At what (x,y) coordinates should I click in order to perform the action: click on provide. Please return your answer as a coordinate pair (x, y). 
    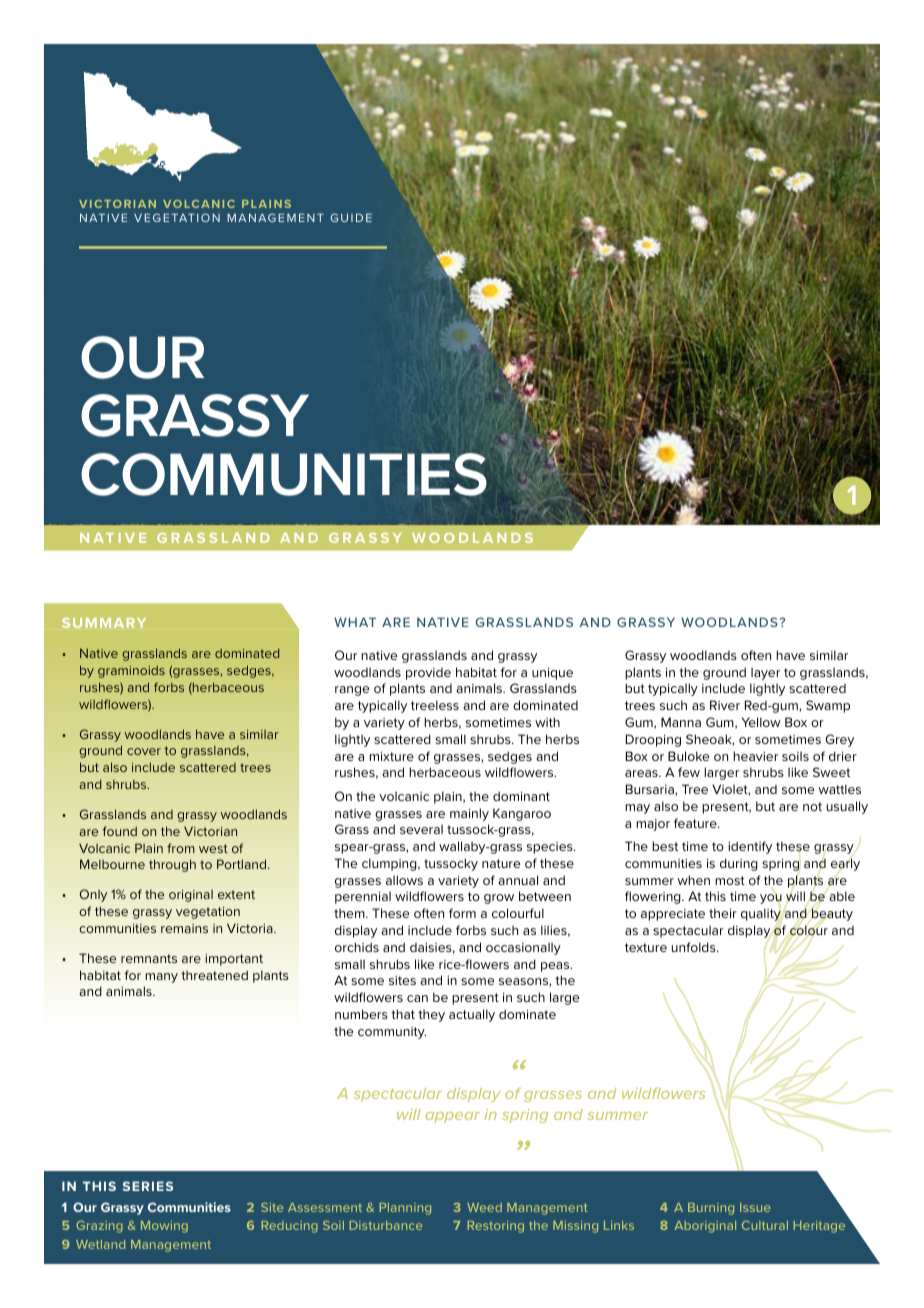
    Looking at the image, I should click on (428, 674).
